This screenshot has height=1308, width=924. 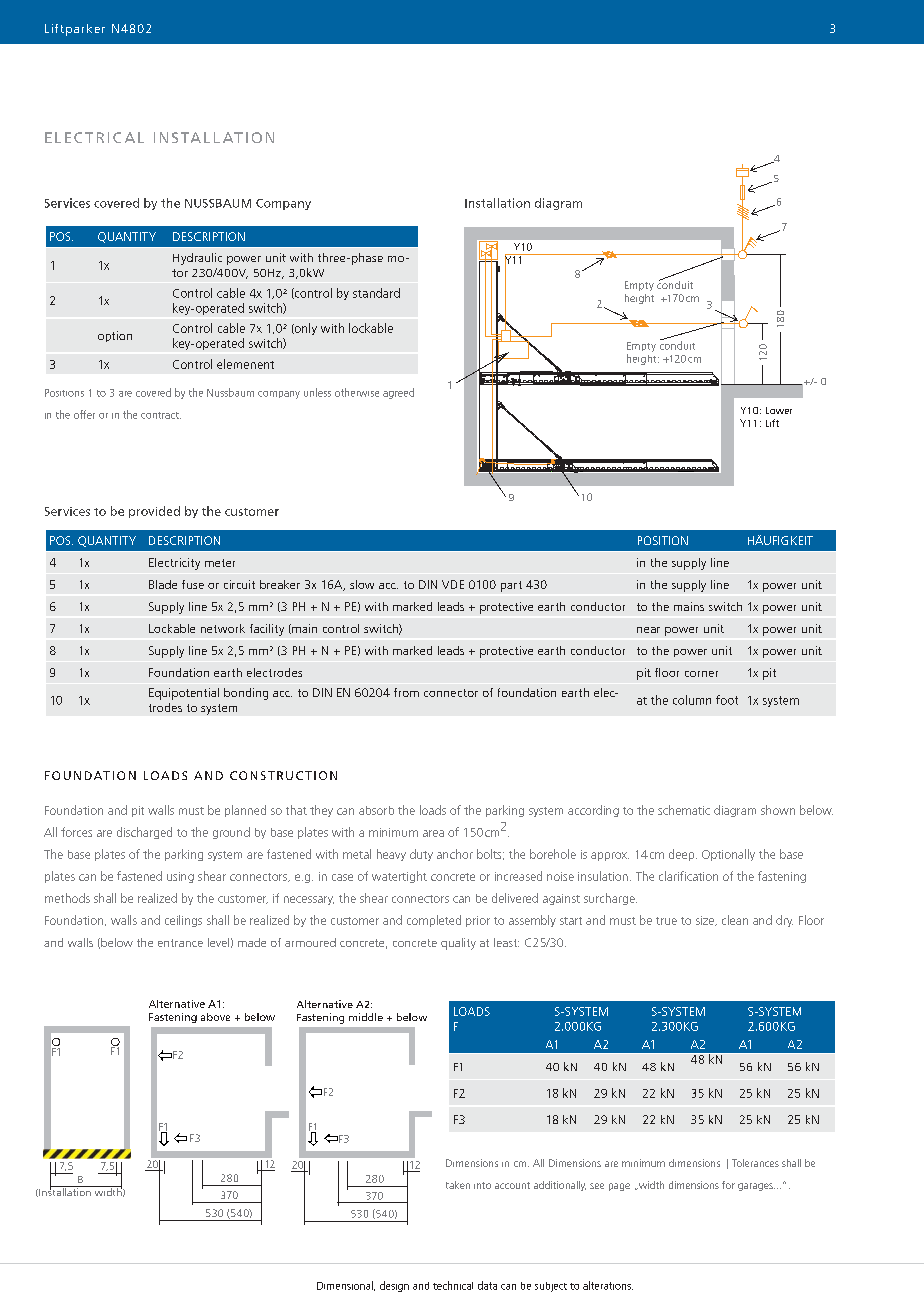 What do you see at coordinates (511, 586) in the screenshot?
I see `part` at bounding box center [511, 586].
